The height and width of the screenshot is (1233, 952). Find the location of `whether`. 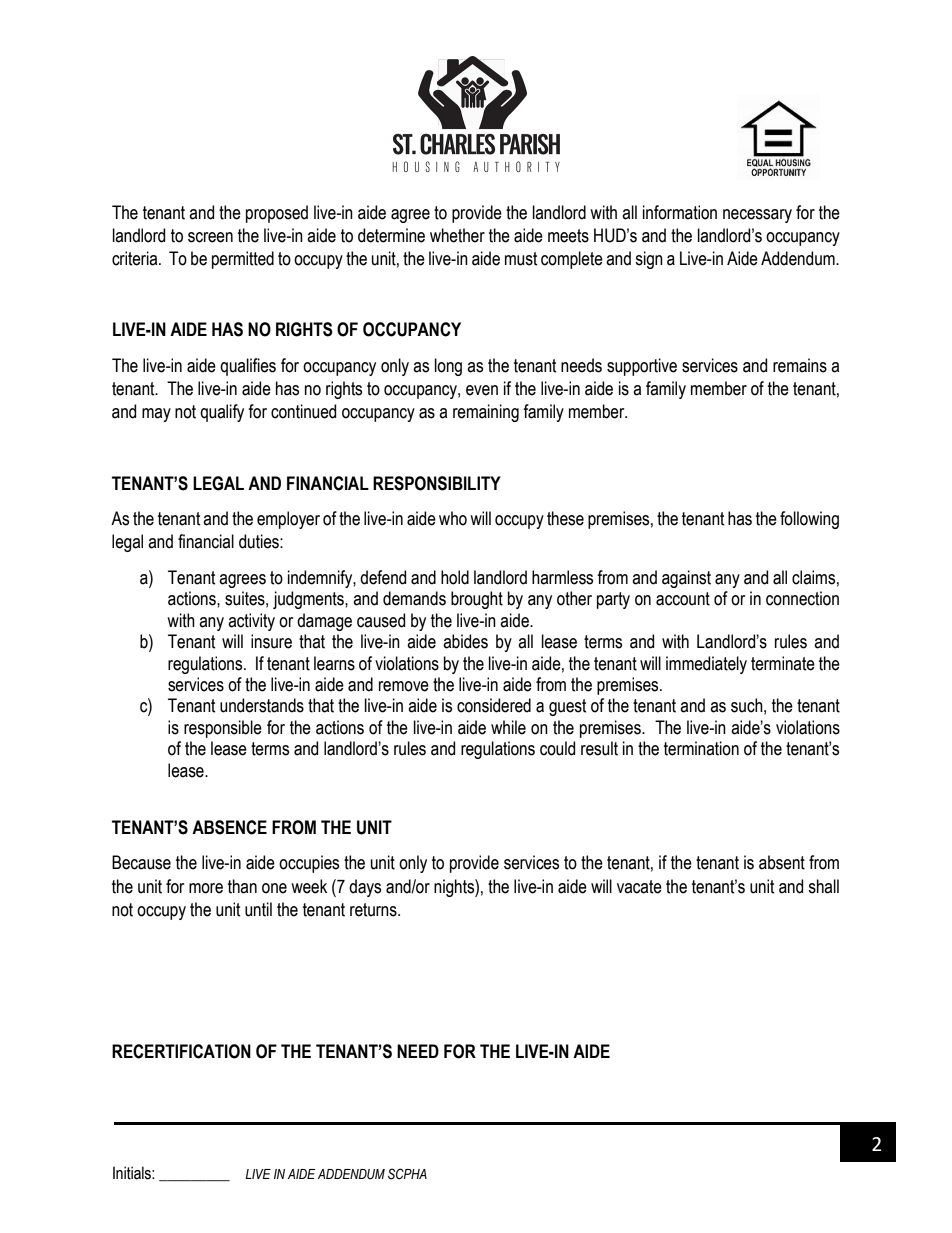

whether is located at coordinates (457, 235).
